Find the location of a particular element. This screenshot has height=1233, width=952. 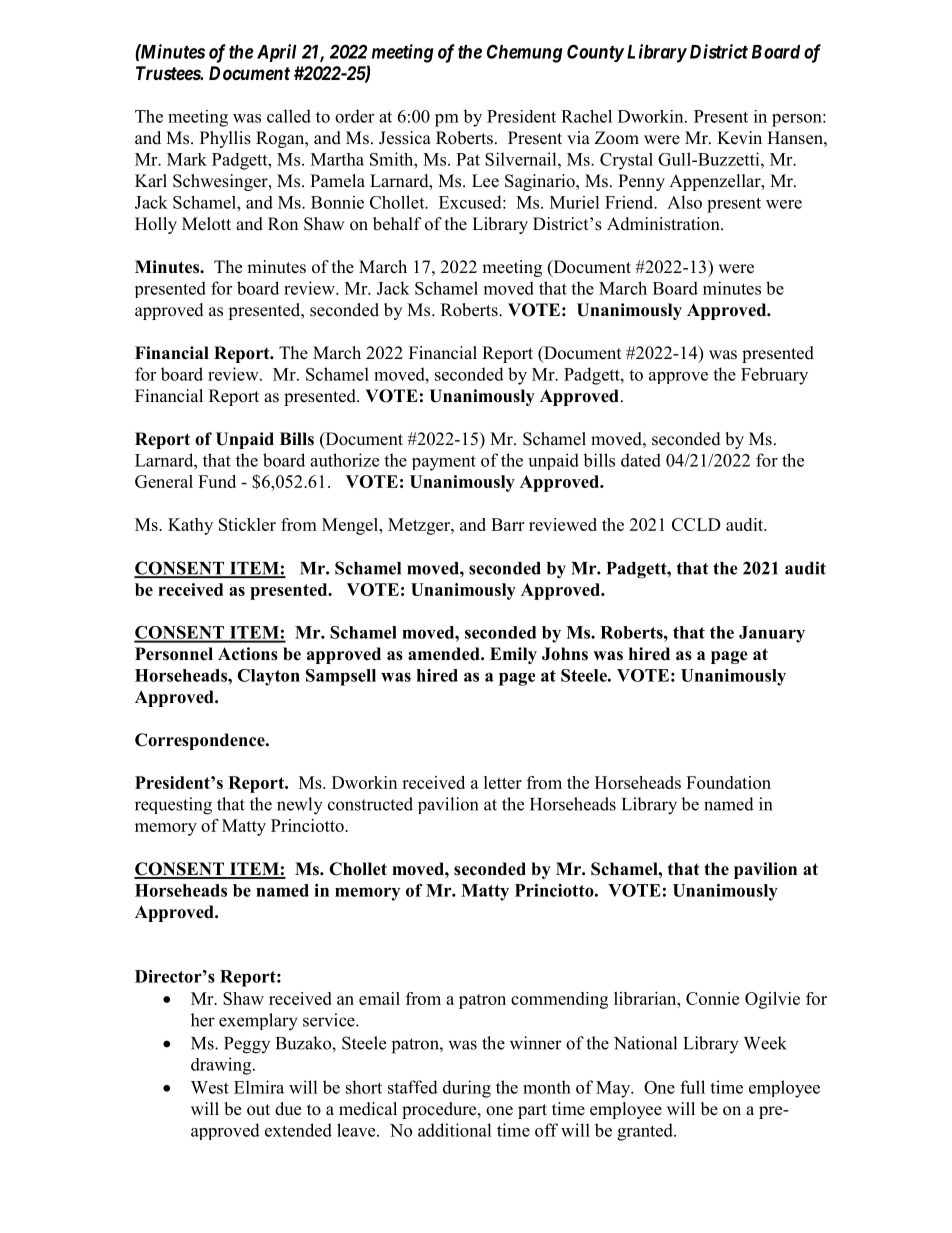

January is located at coordinates (772, 634).
